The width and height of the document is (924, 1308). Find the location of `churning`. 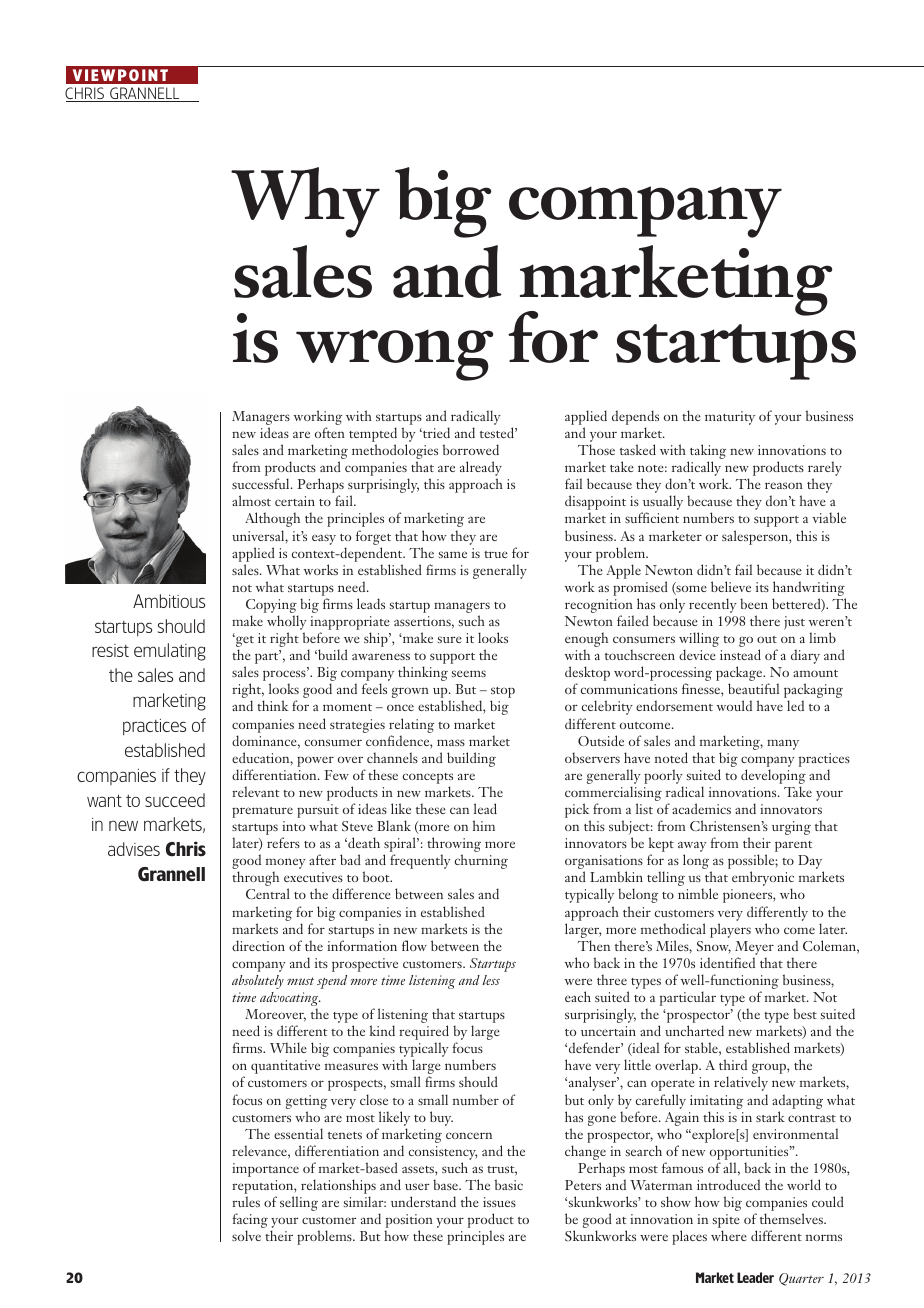

churning is located at coordinates (481, 861).
